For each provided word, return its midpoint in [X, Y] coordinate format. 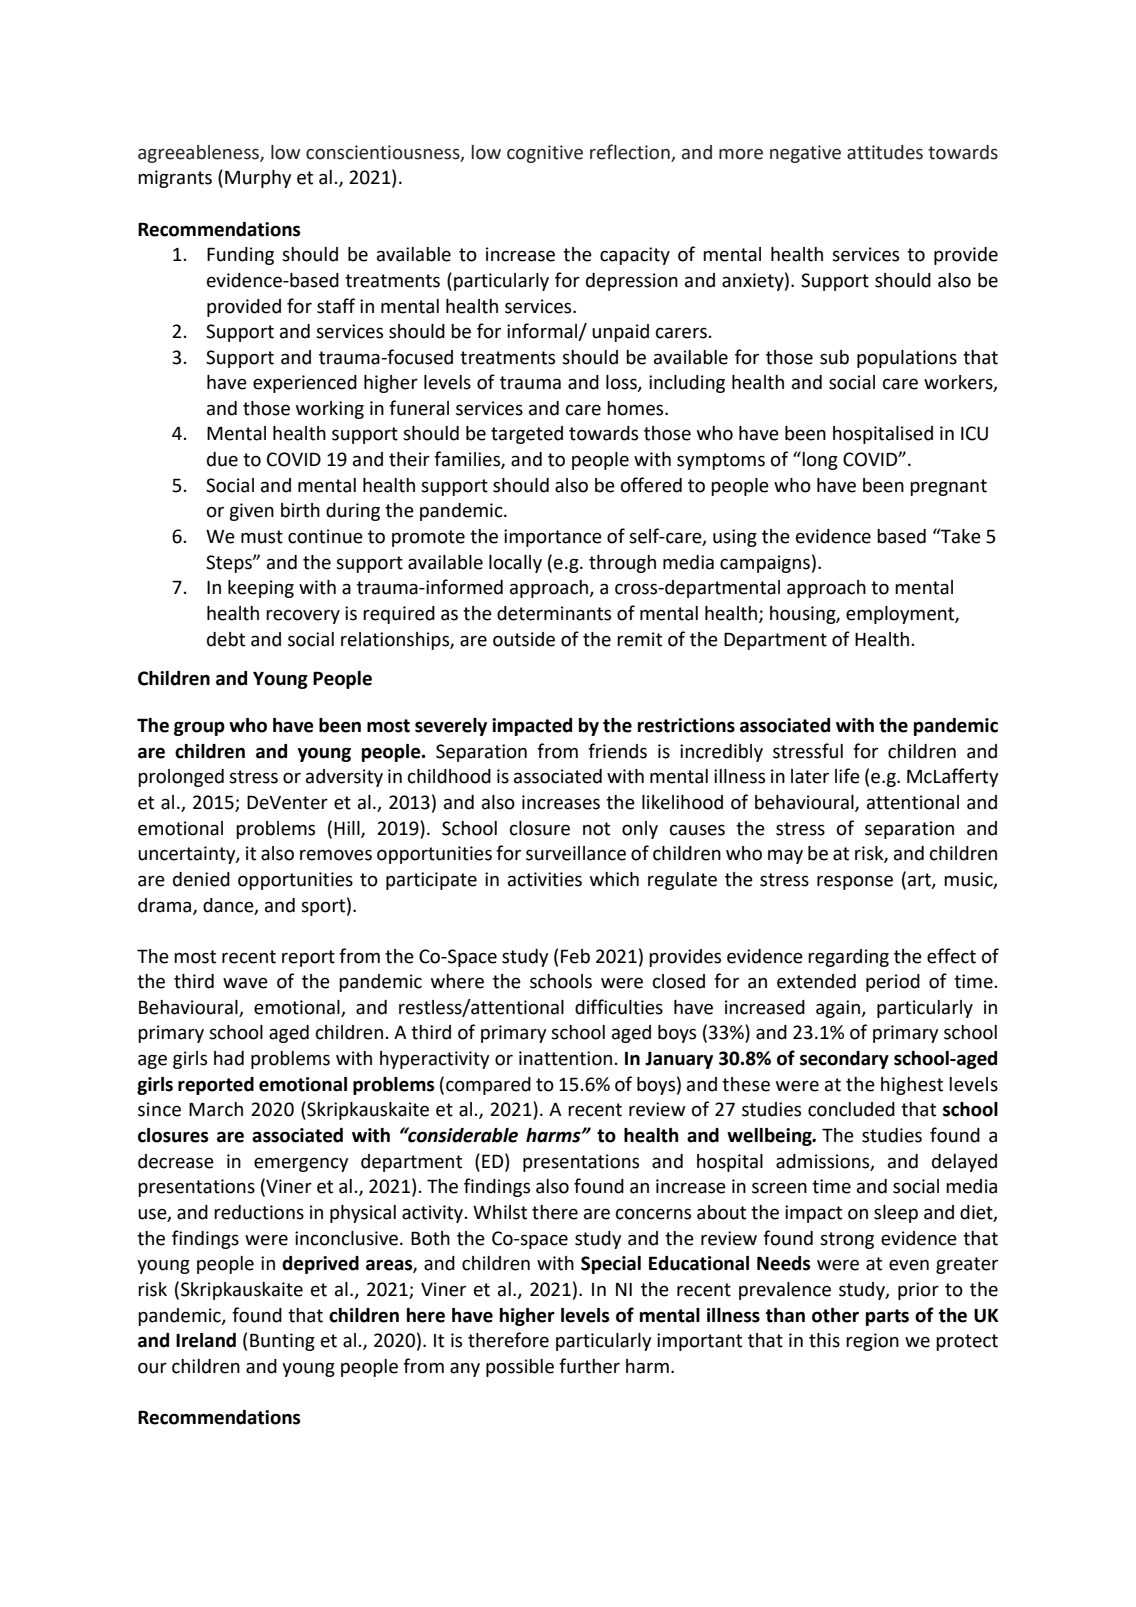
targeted [527, 435]
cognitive [545, 154]
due [222, 459]
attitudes [885, 152]
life [847, 776]
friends [617, 751]
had [229, 1058]
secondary [844, 1060]
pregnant [948, 487]
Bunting [282, 1342]
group [199, 728]
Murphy [258, 179]
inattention [565, 1058]
